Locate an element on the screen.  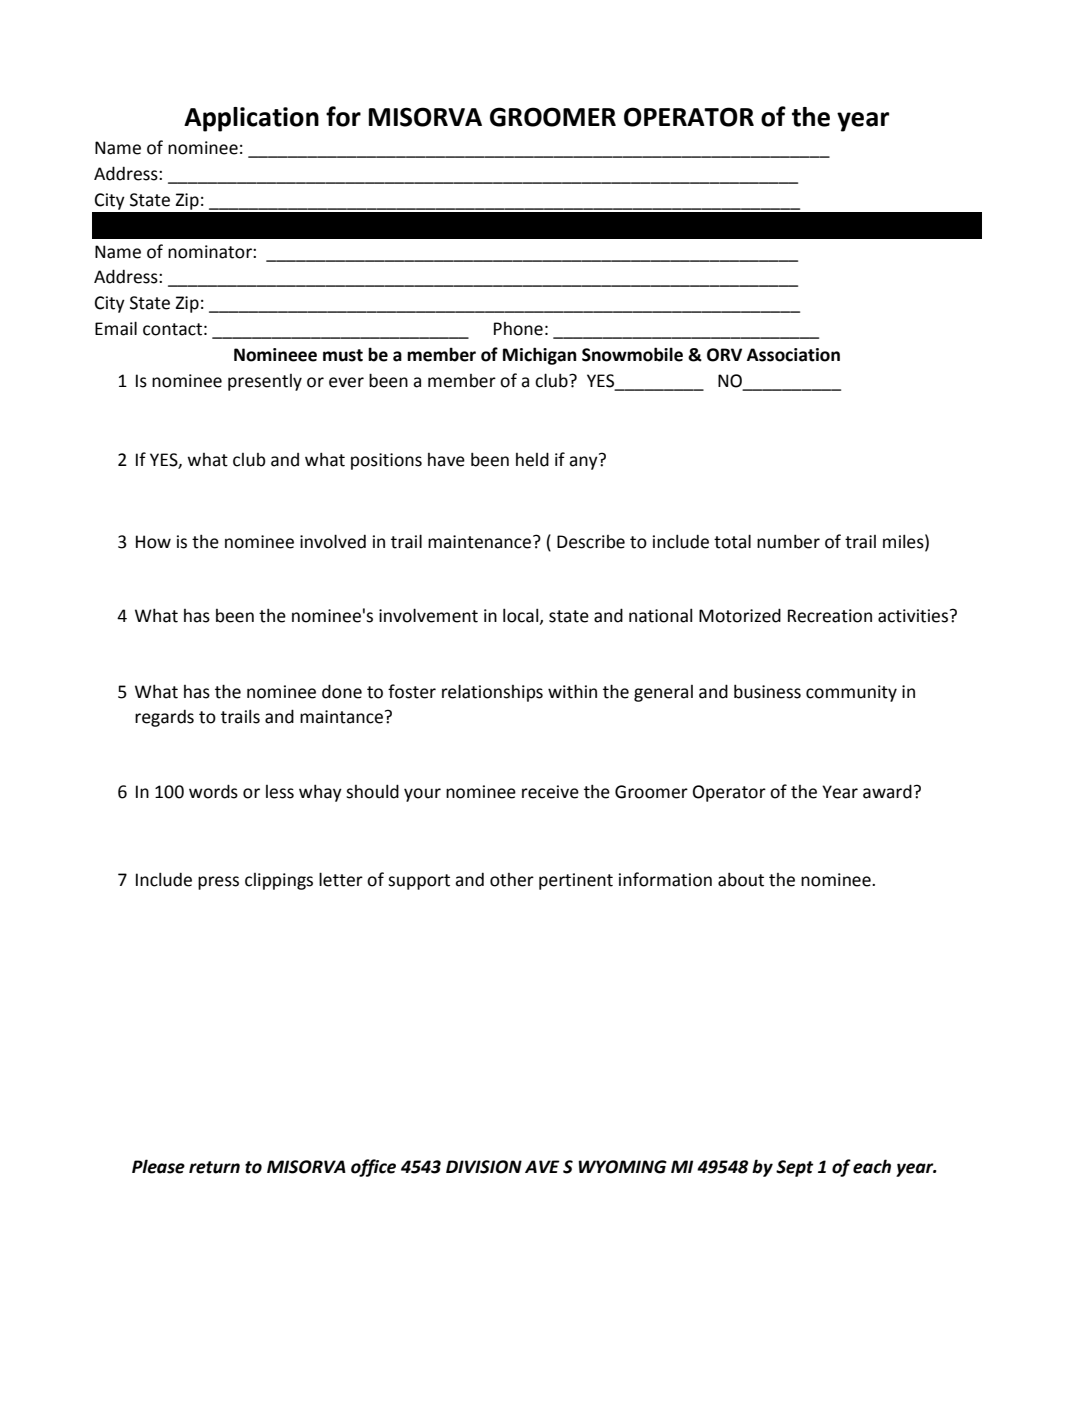
return is located at coordinates (214, 1167).
